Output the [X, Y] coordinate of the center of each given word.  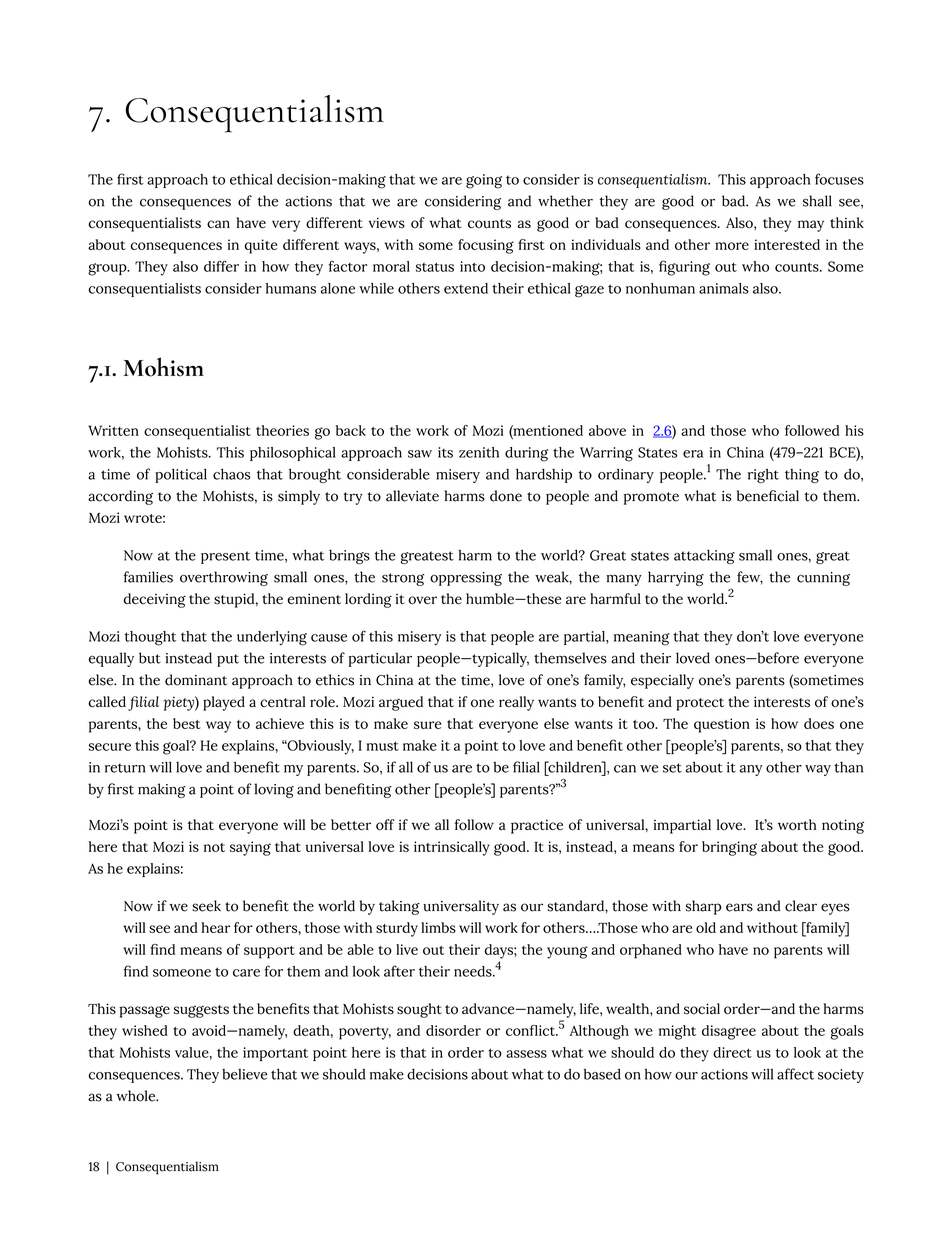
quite [260, 246]
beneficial [768, 496]
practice [537, 826]
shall [817, 201]
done [506, 496]
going [484, 181]
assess [526, 1054]
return [125, 768]
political [181, 475]
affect [795, 1074]
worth [797, 825]
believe [245, 1074]
